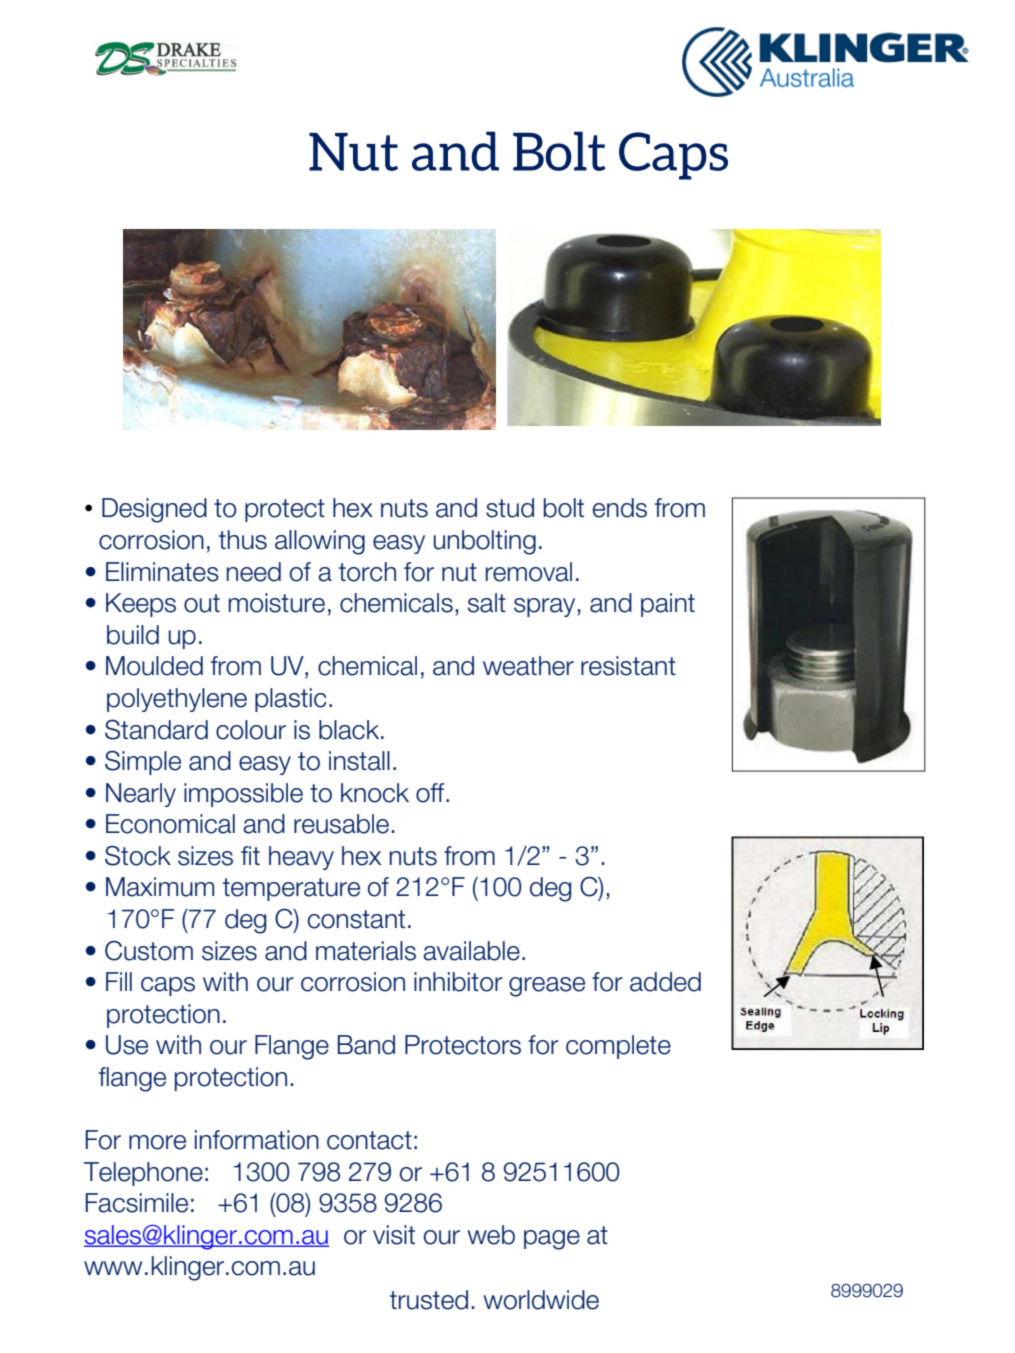 The image size is (1015, 1353). Describe the element at coordinates (618, 1047) in the screenshot. I see `complete` at that location.
